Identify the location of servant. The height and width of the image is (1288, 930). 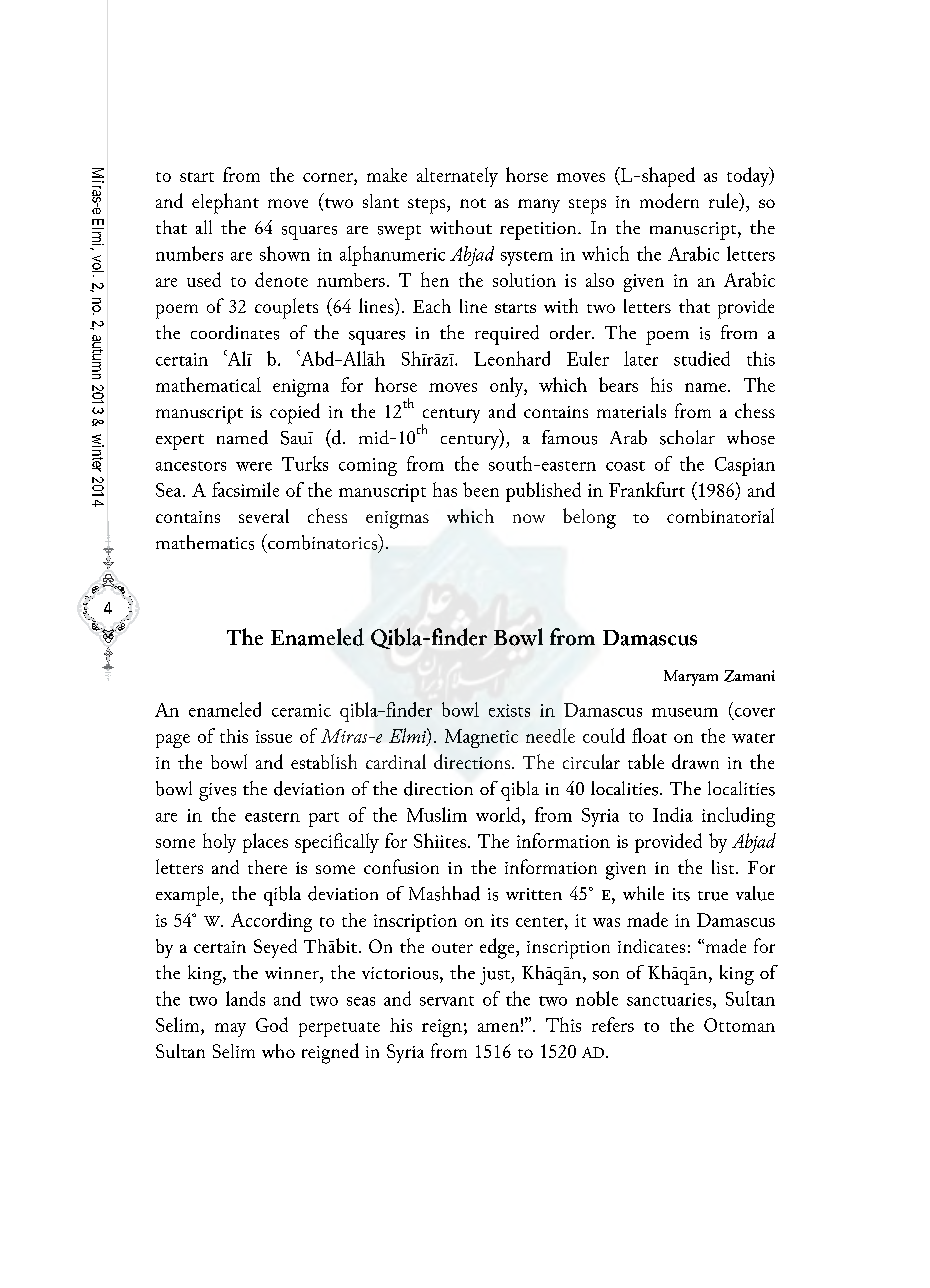
(447, 1001).
